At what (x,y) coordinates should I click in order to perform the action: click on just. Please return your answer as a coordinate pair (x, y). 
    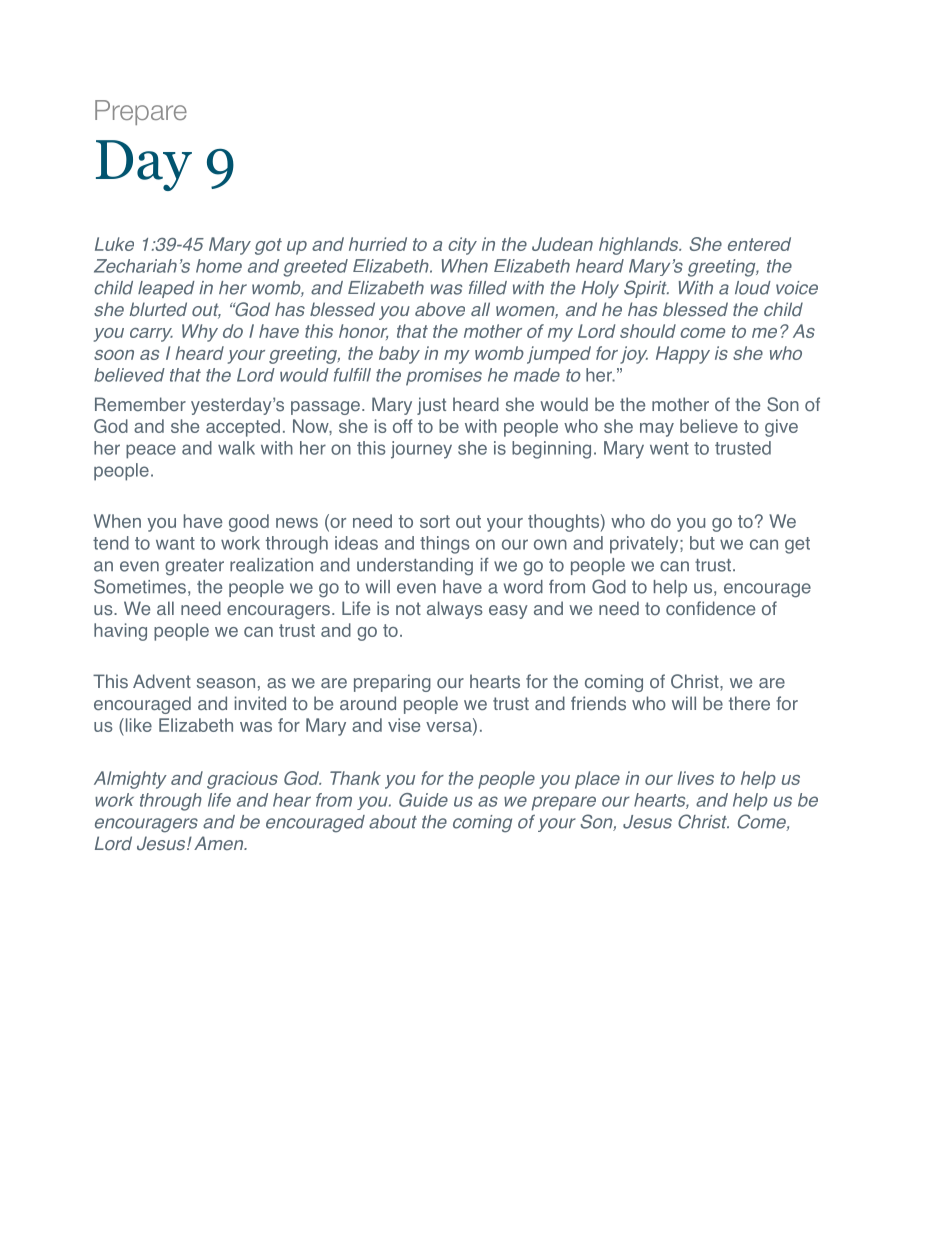
    Looking at the image, I should click on (431, 406).
